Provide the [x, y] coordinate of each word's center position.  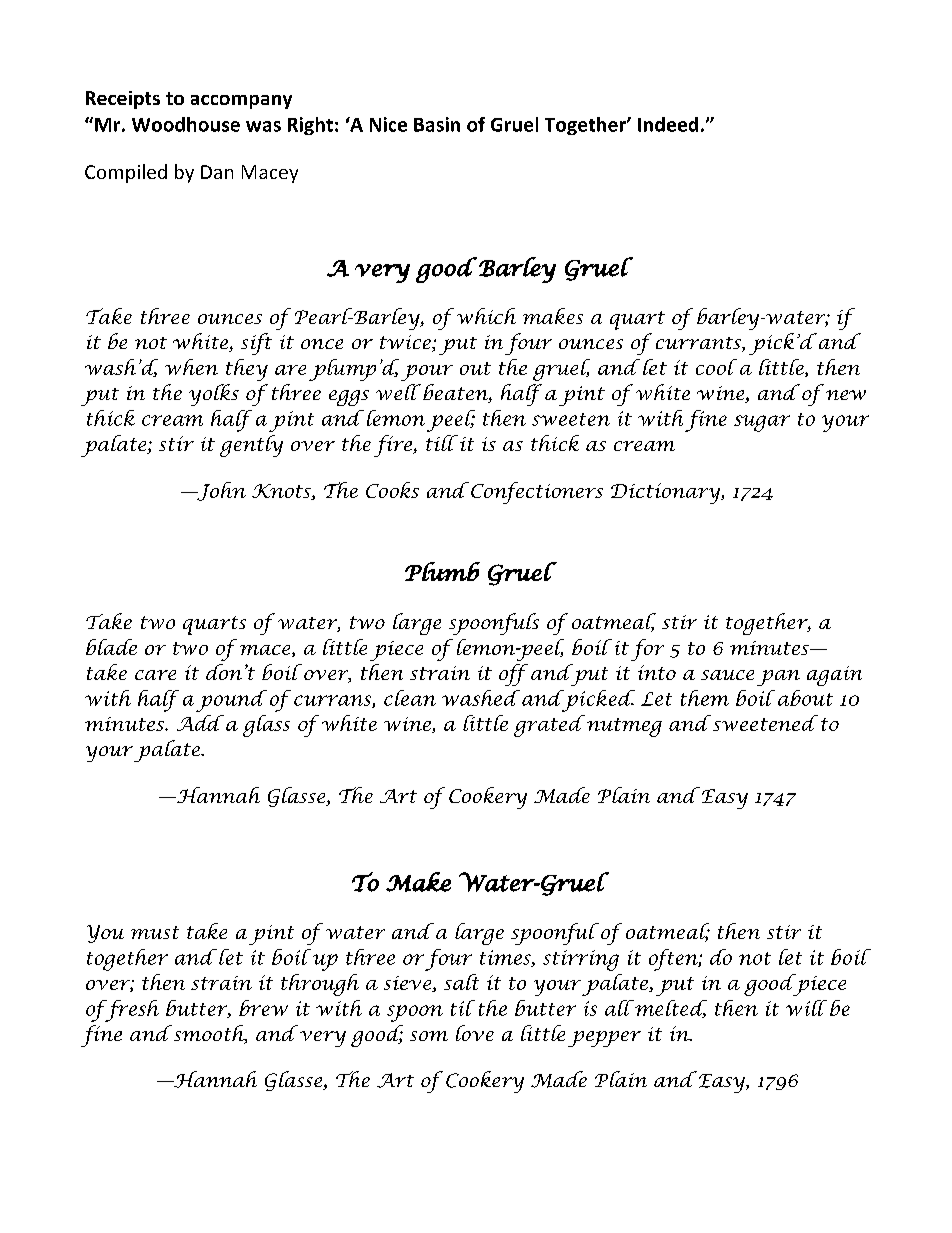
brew [263, 1008]
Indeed [668, 124]
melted [670, 1009]
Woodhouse [186, 124]
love [475, 1033]
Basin [437, 124]
